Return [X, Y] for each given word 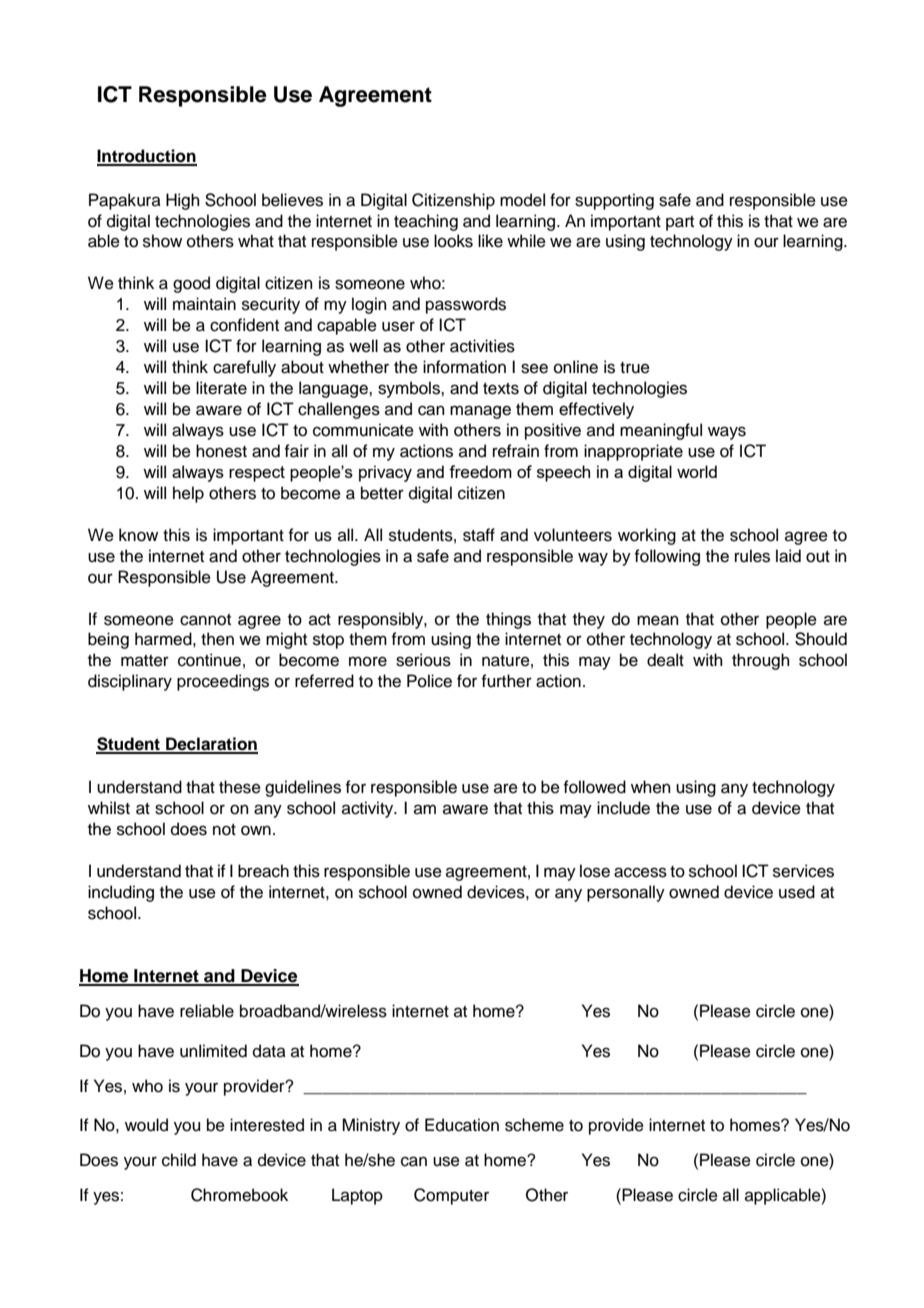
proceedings [223, 682]
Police [429, 681]
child [179, 1160]
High [183, 201]
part [680, 223]
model [522, 200]
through [761, 661]
